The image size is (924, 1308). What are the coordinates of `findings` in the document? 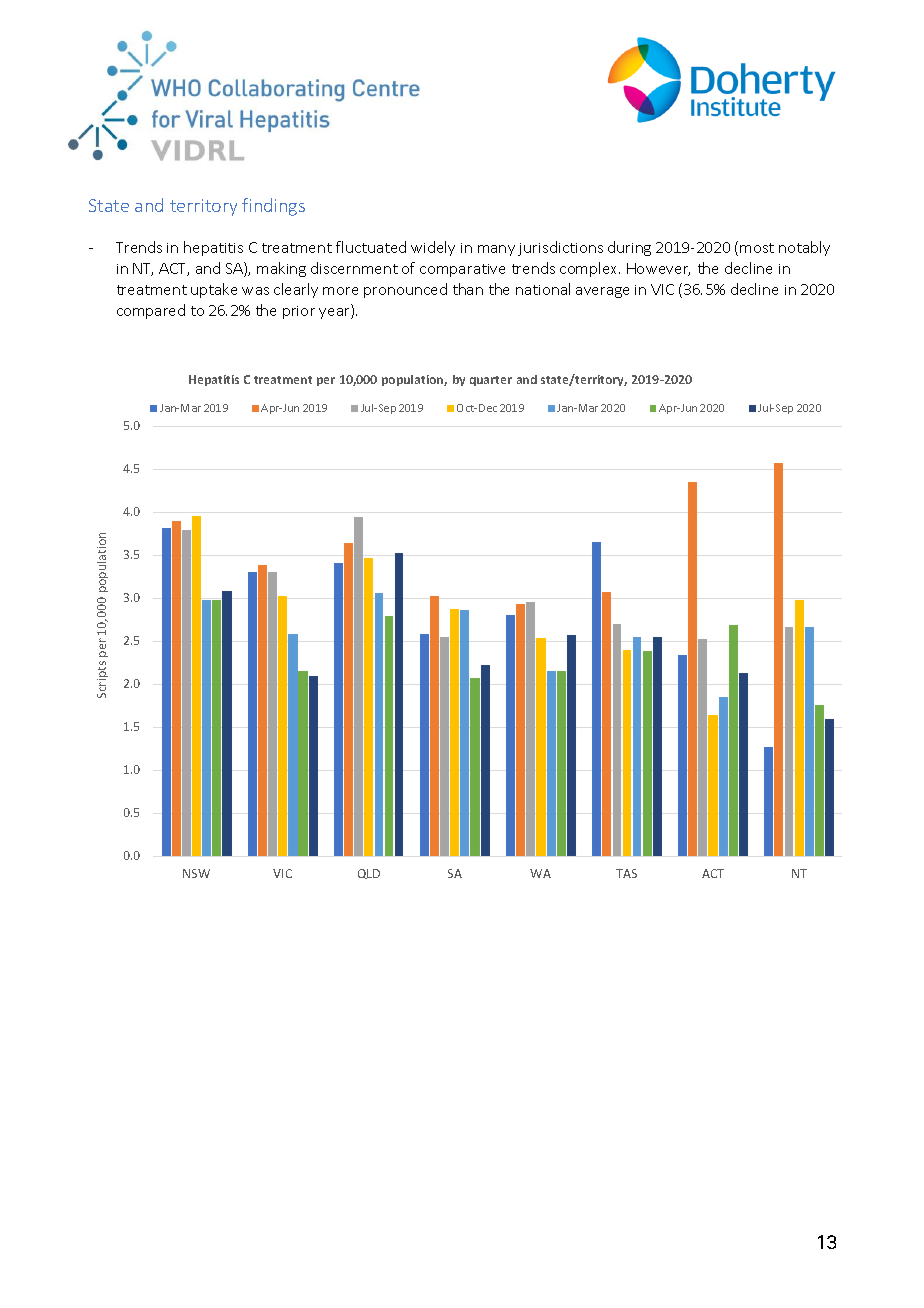 It's located at (273, 207).
